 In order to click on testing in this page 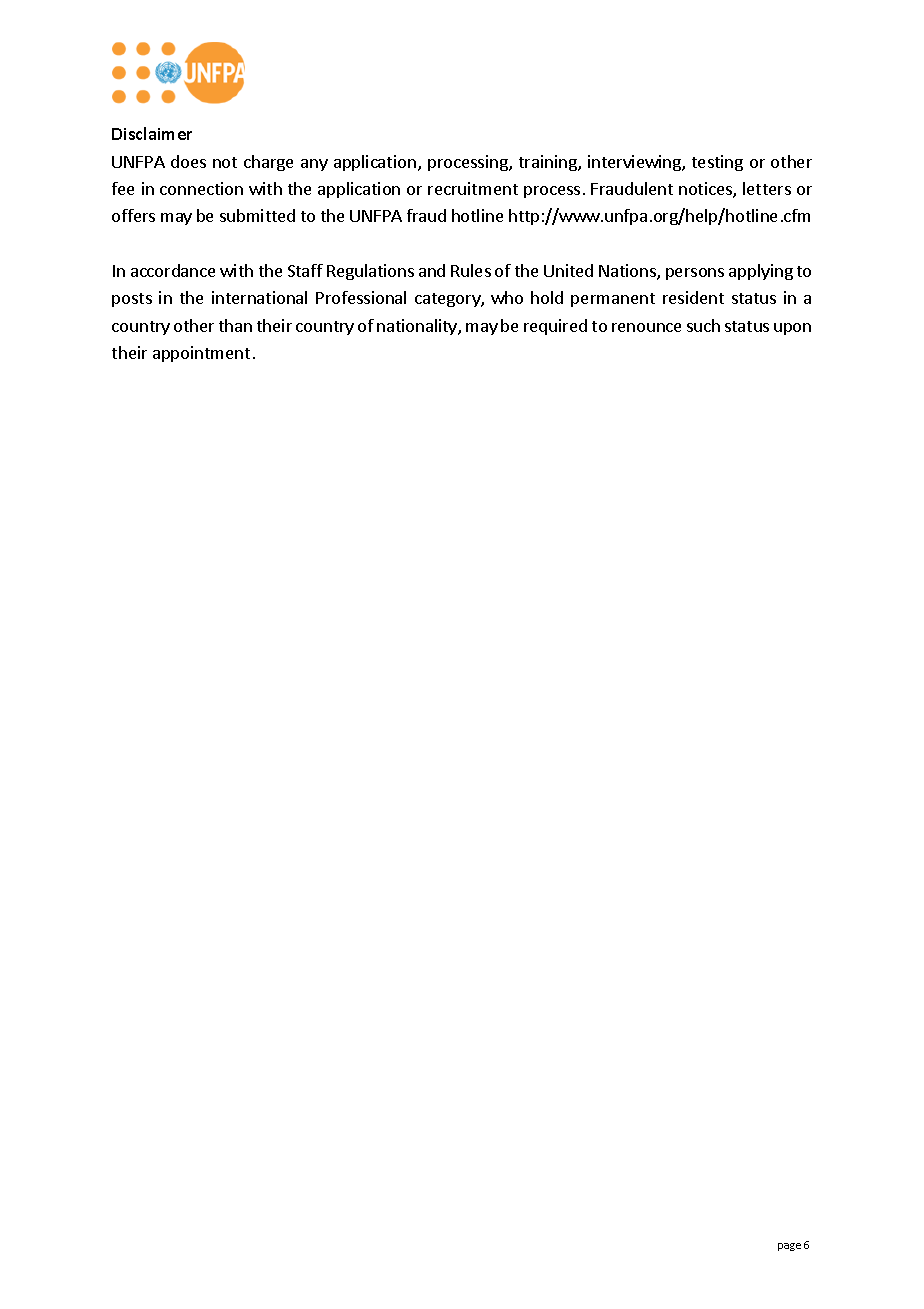, I will do `click(717, 163)`.
